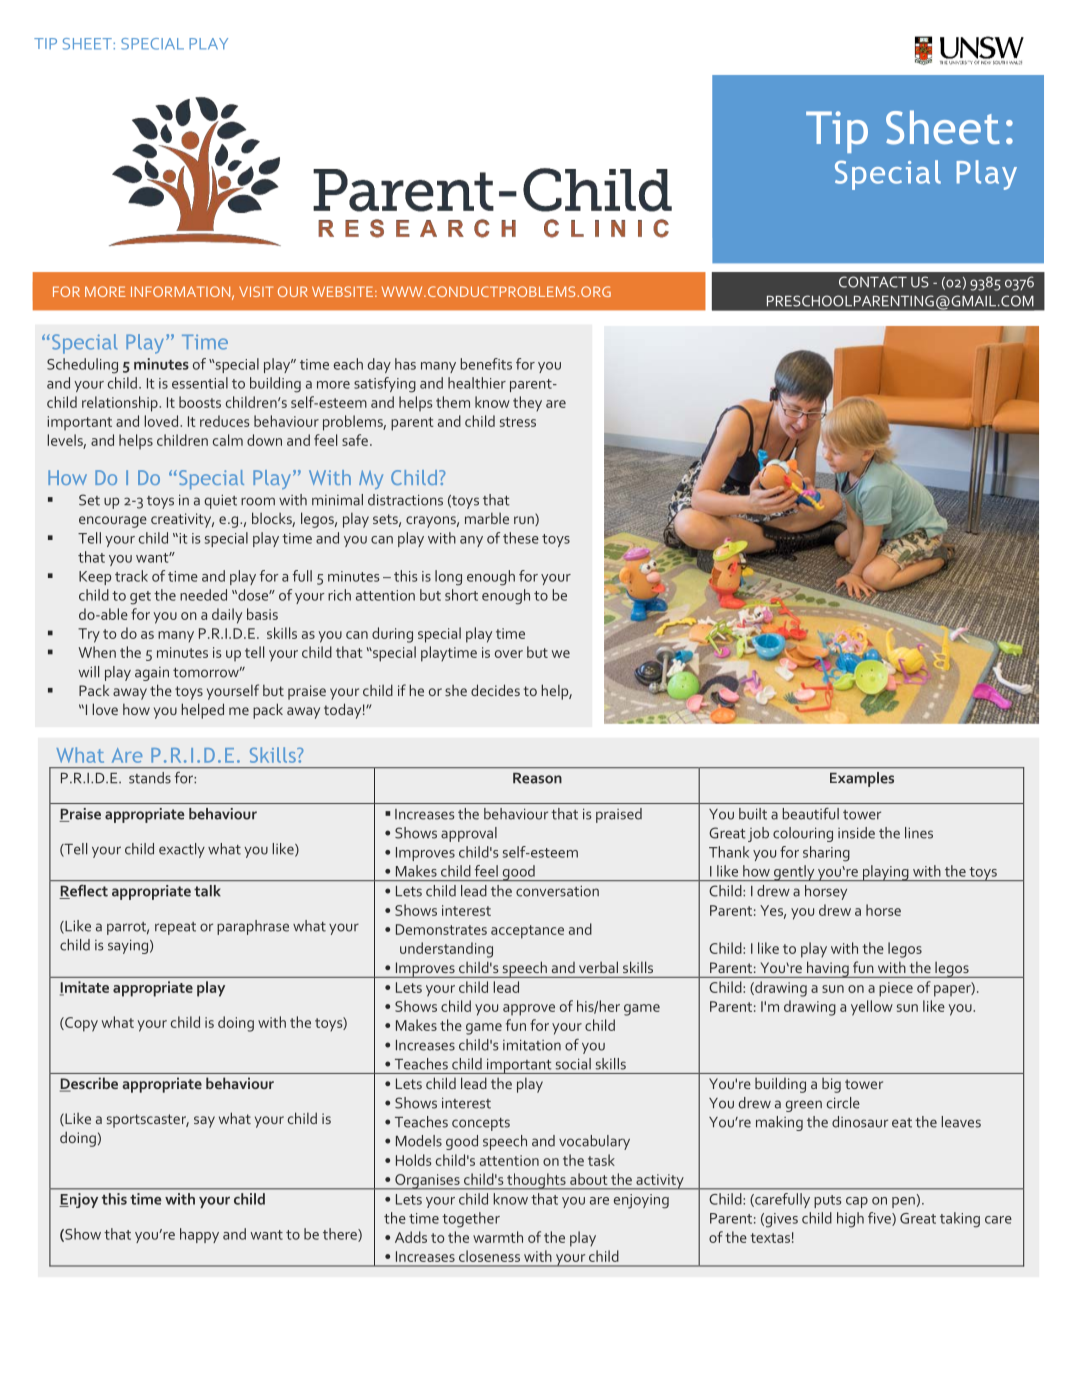  Describe the element at coordinates (873, 282) in the screenshot. I see `CONTACT` at that location.
